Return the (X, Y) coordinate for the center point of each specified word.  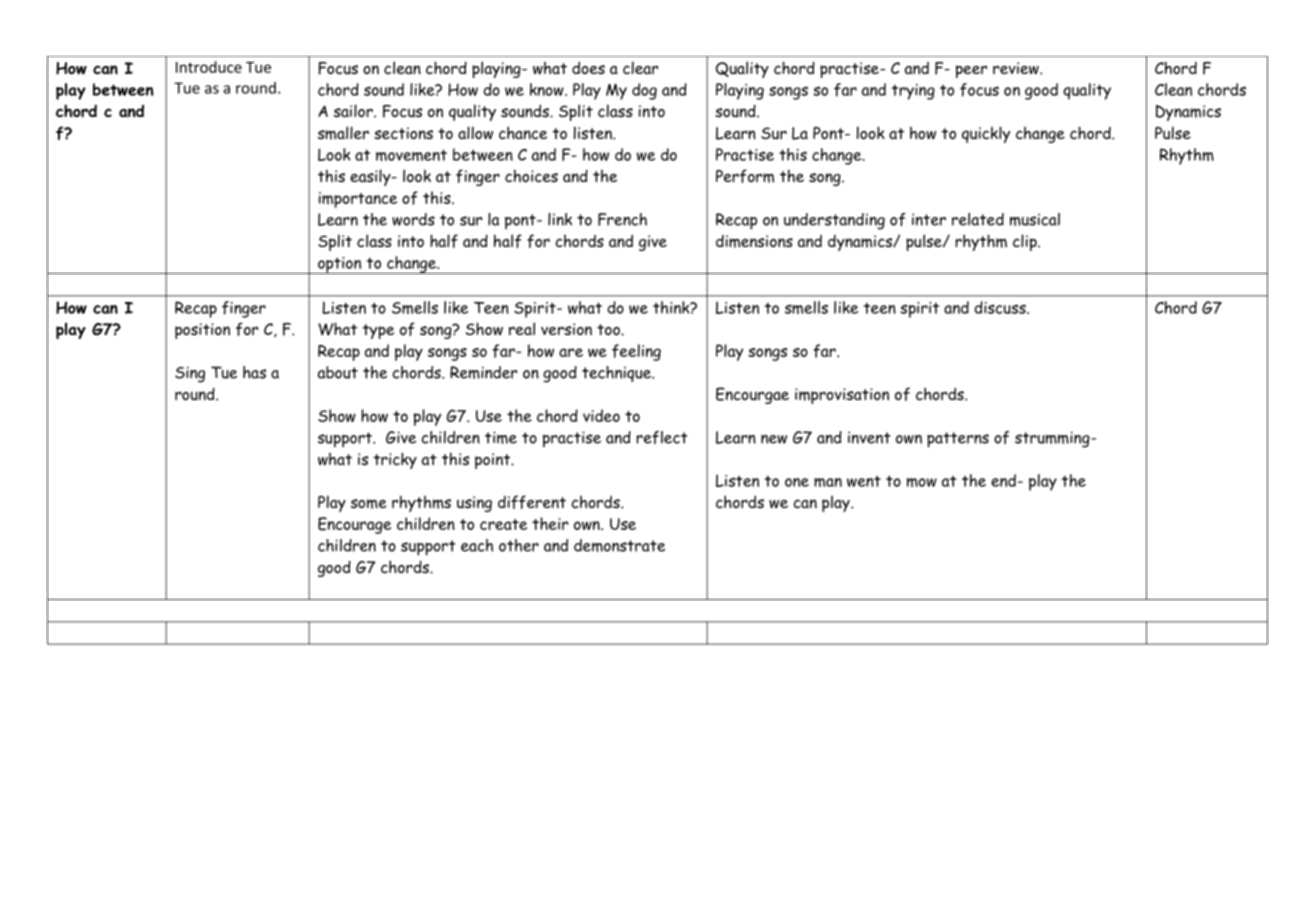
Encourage (354, 525)
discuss (1001, 307)
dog (644, 91)
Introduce (209, 67)
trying (913, 92)
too (609, 329)
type (378, 331)
